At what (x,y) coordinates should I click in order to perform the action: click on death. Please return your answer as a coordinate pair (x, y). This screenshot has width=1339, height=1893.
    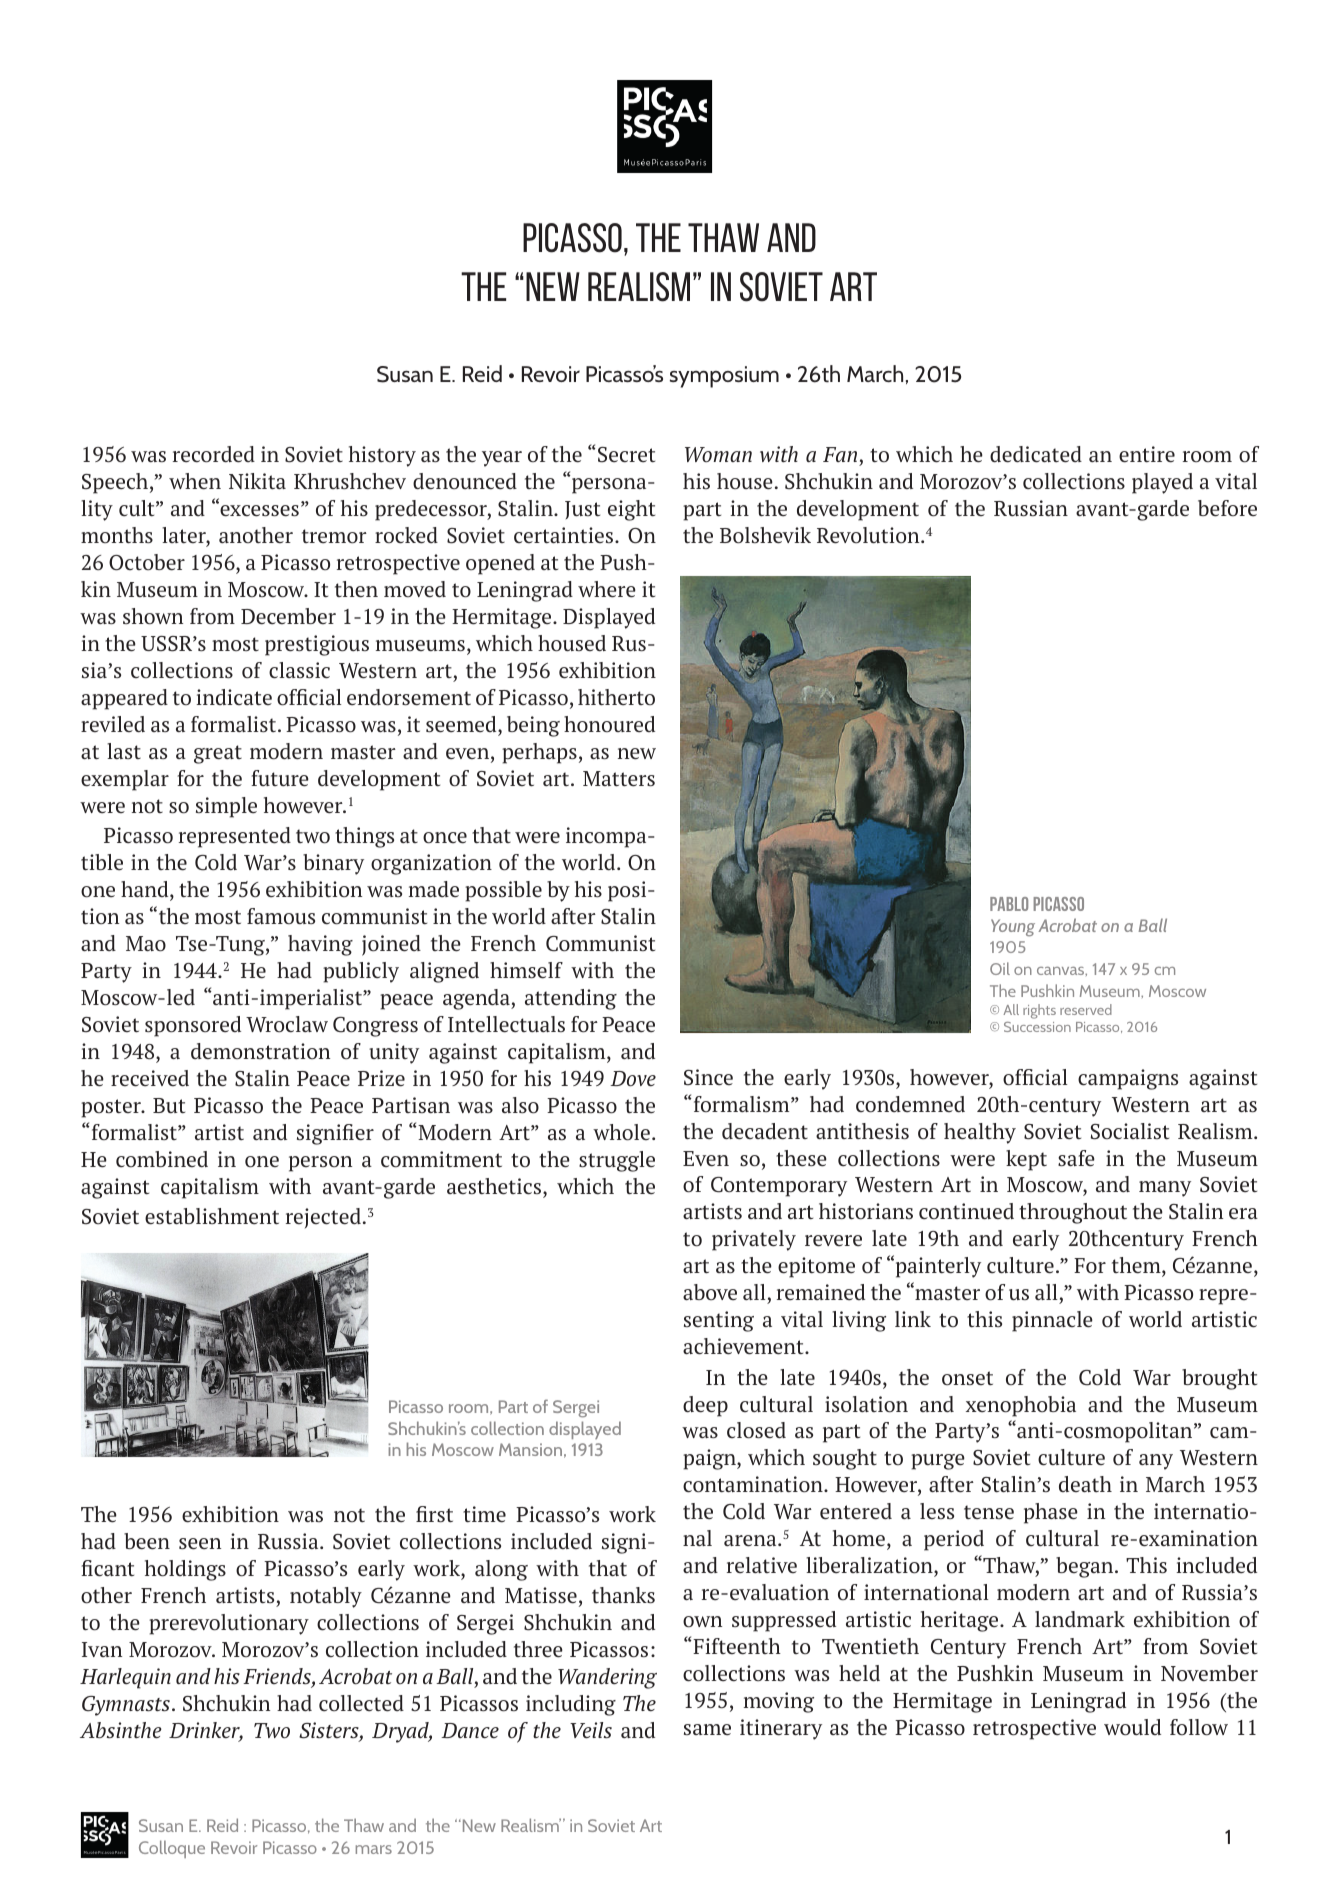
    Looking at the image, I should click on (1085, 1484).
